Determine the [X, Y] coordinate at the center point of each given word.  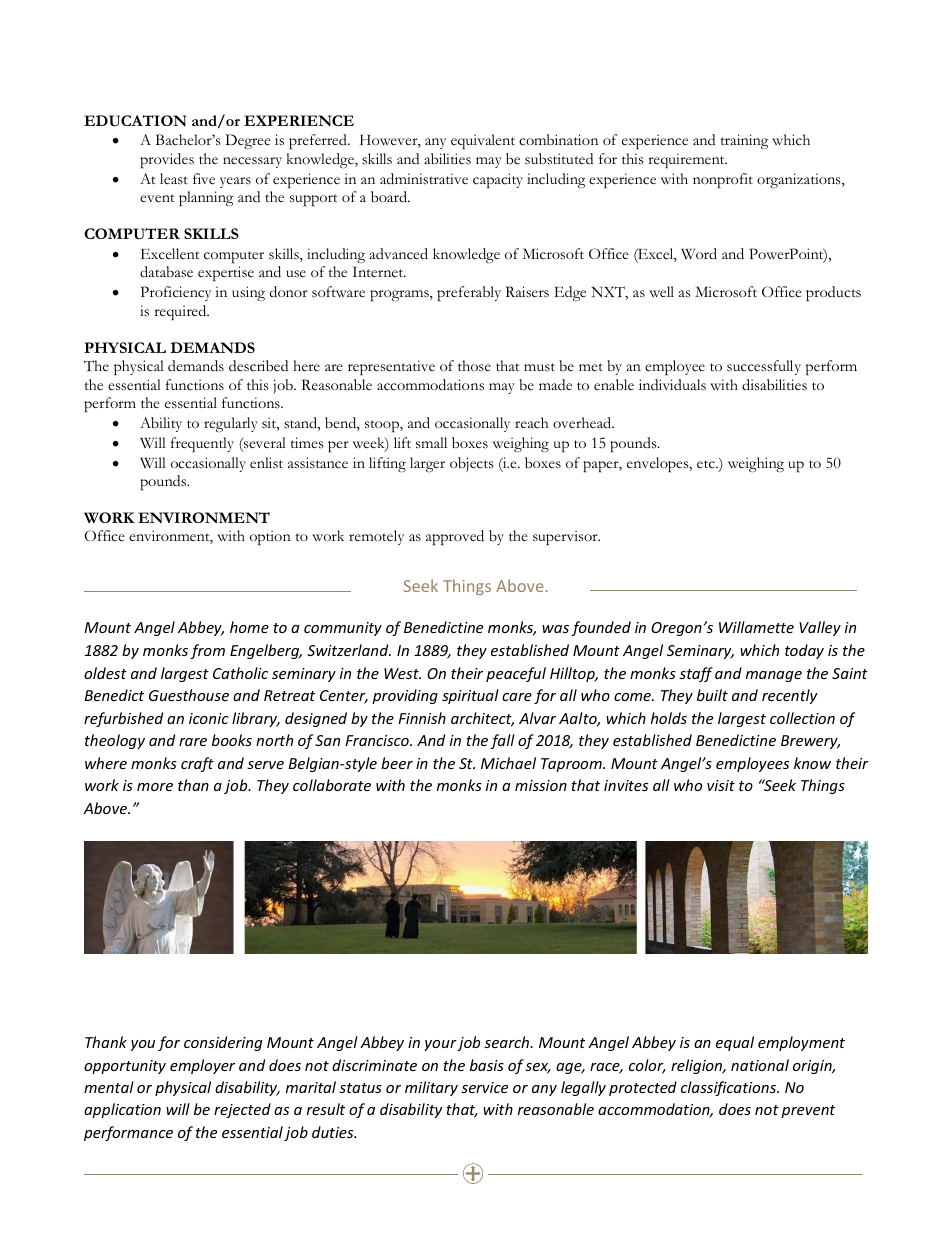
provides [167, 161]
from [207, 651]
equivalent [483, 141]
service [484, 1087]
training [744, 141]
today [804, 651]
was [555, 629]
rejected [242, 1110]
